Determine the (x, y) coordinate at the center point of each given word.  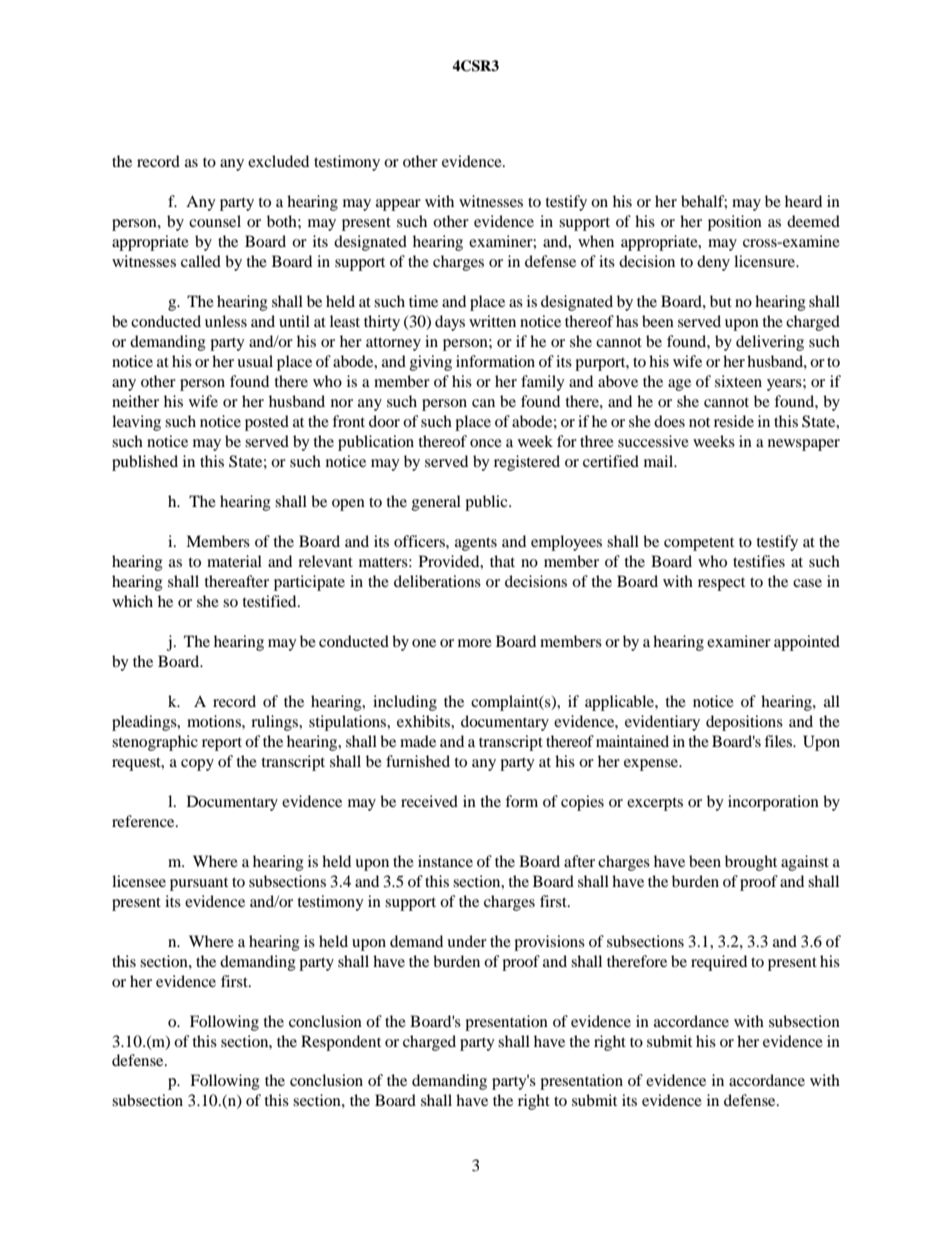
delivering (770, 343)
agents (476, 544)
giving (431, 363)
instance (445, 861)
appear (398, 205)
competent (699, 544)
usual (255, 361)
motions (215, 721)
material (234, 561)
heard (803, 201)
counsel (215, 221)
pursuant (199, 884)
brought (751, 863)
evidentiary (662, 723)
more (475, 643)
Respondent (341, 1043)
